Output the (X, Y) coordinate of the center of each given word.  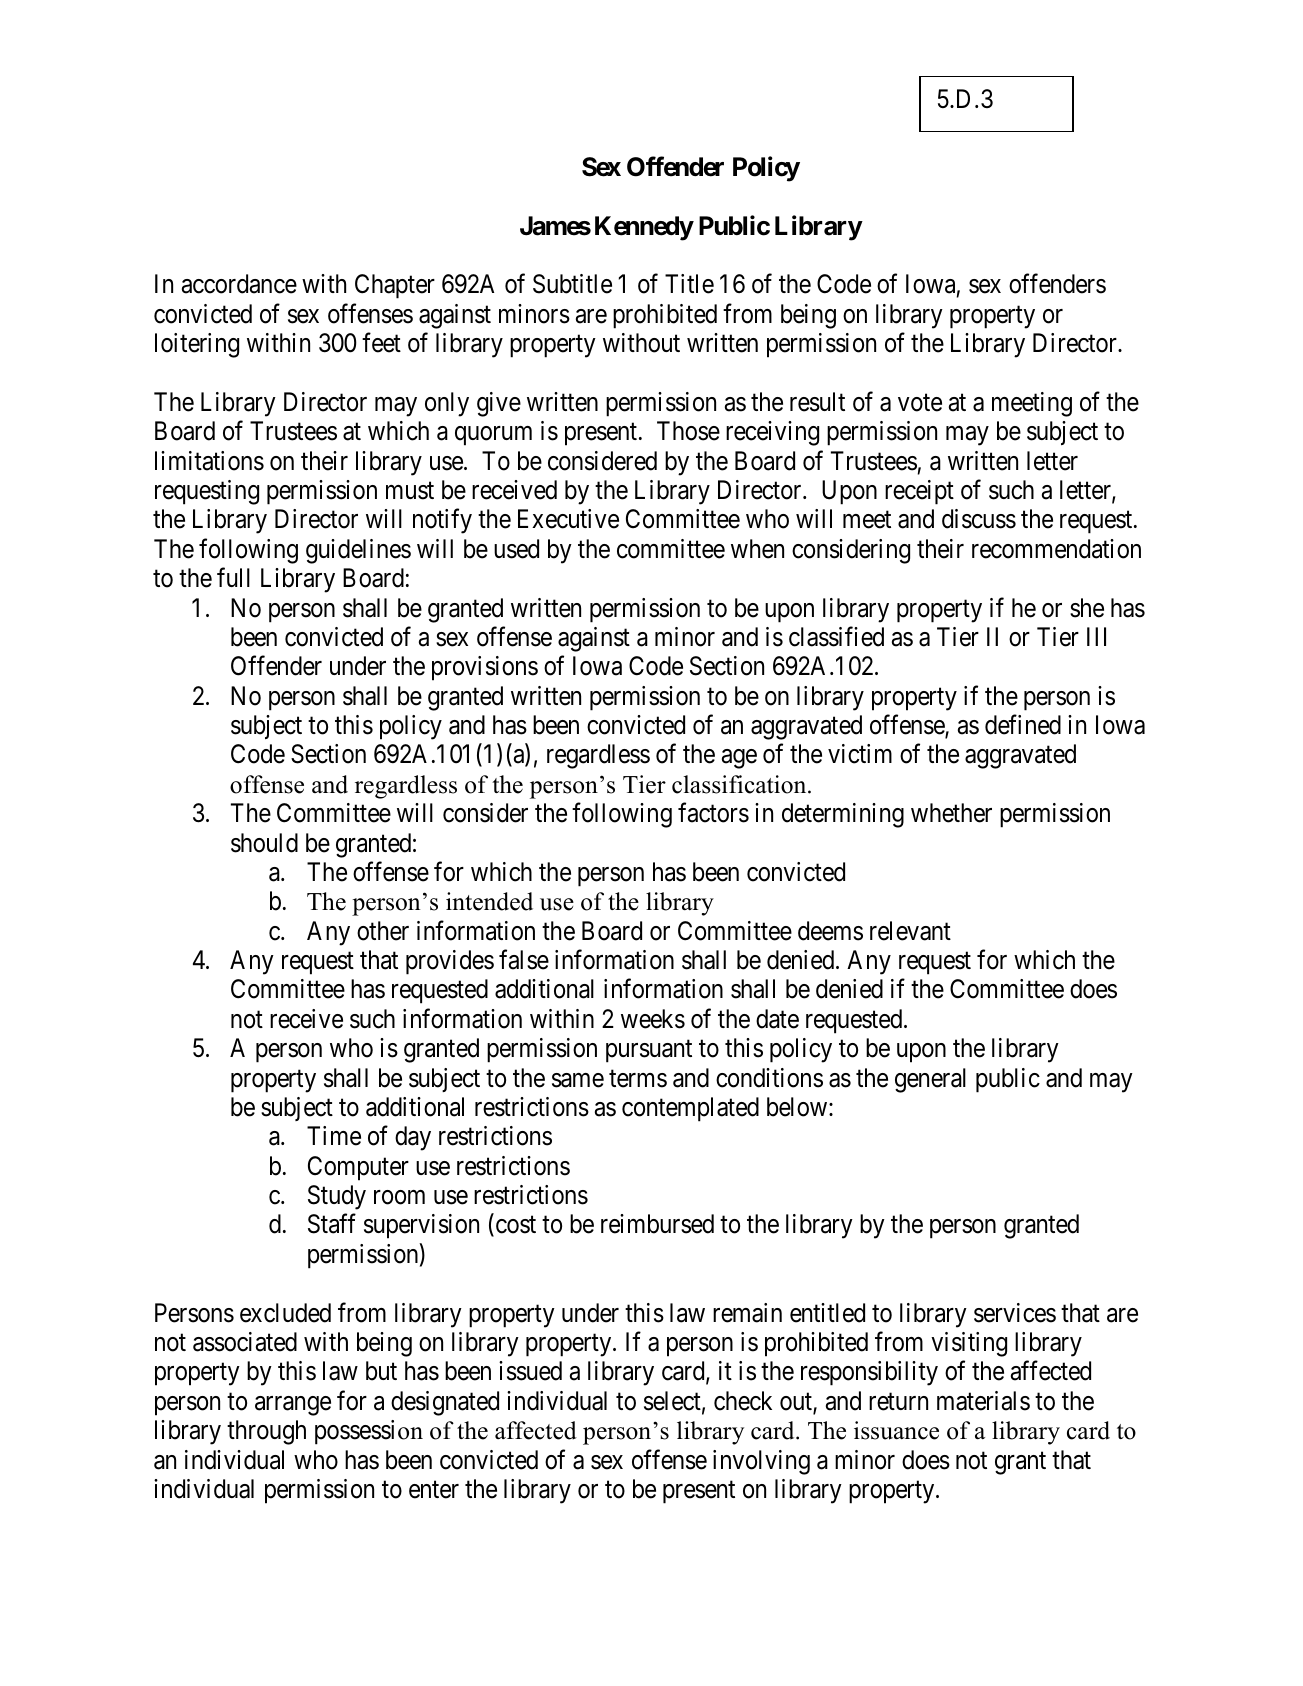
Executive (568, 519)
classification (740, 784)
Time (334, 1136)
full (233, 577)
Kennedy (644, 228)
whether (951, 813)
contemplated (690, 1109)
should (264, 843)
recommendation (1056, 549)
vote (920, 403)
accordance (239, 284)
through (266, 1432)
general (930, 1080)
